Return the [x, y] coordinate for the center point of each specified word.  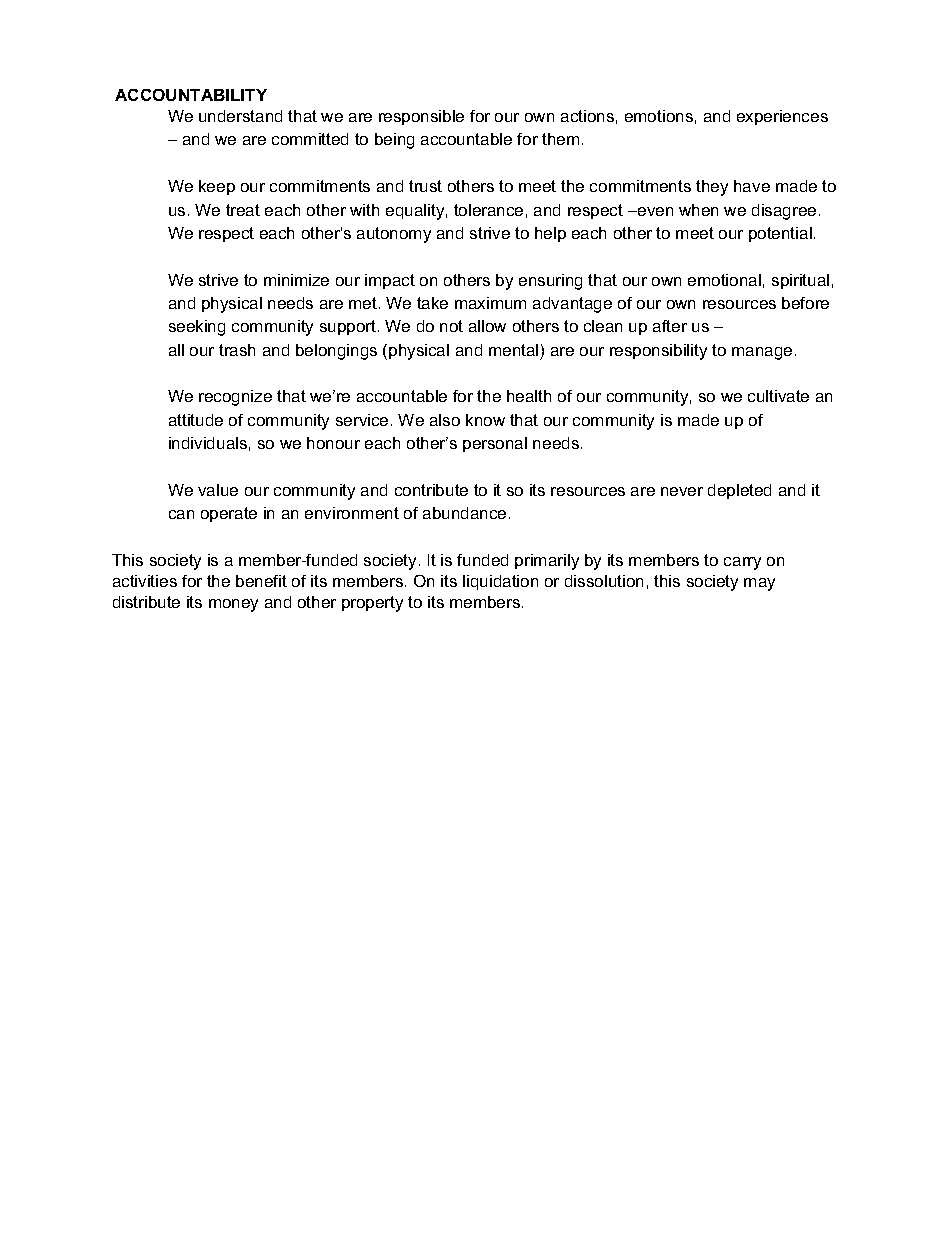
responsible [421, 117]
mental [513, 350]
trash [237, 350]
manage [762, 353]
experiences [782, 117]
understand [240, 116]
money [233, 605]
